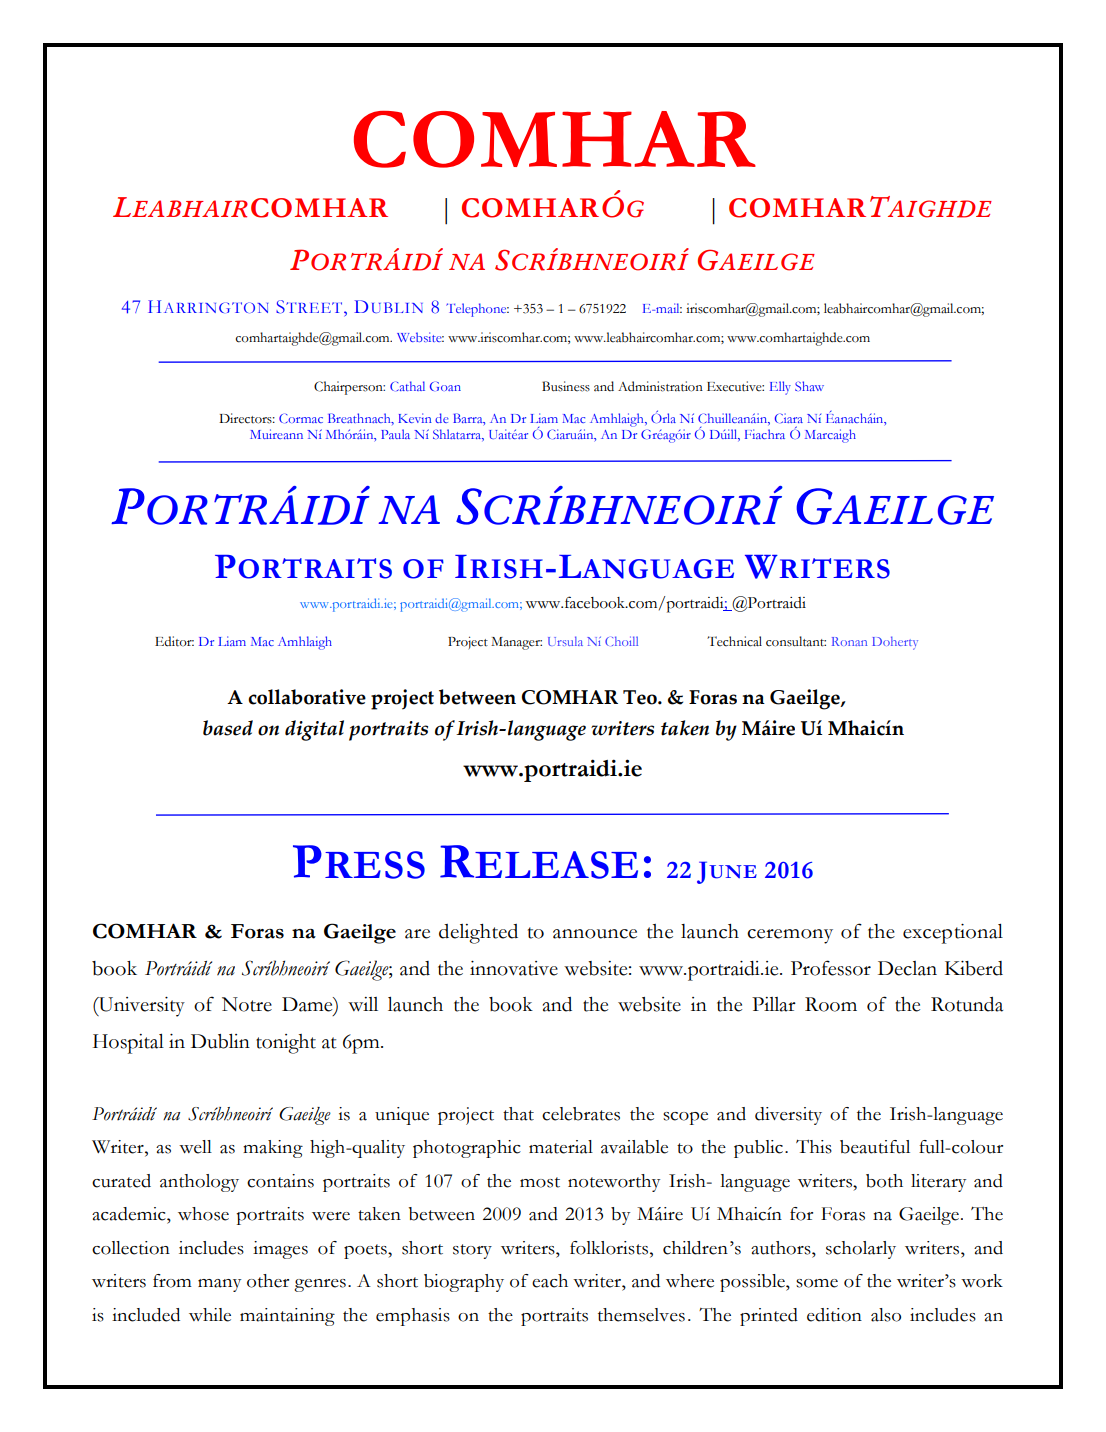 Image resolution: width=1106 pixels, height=1432 pixels. Describe the element at coordinates (301, 418) in the document. I see `Cormac` at that location.
